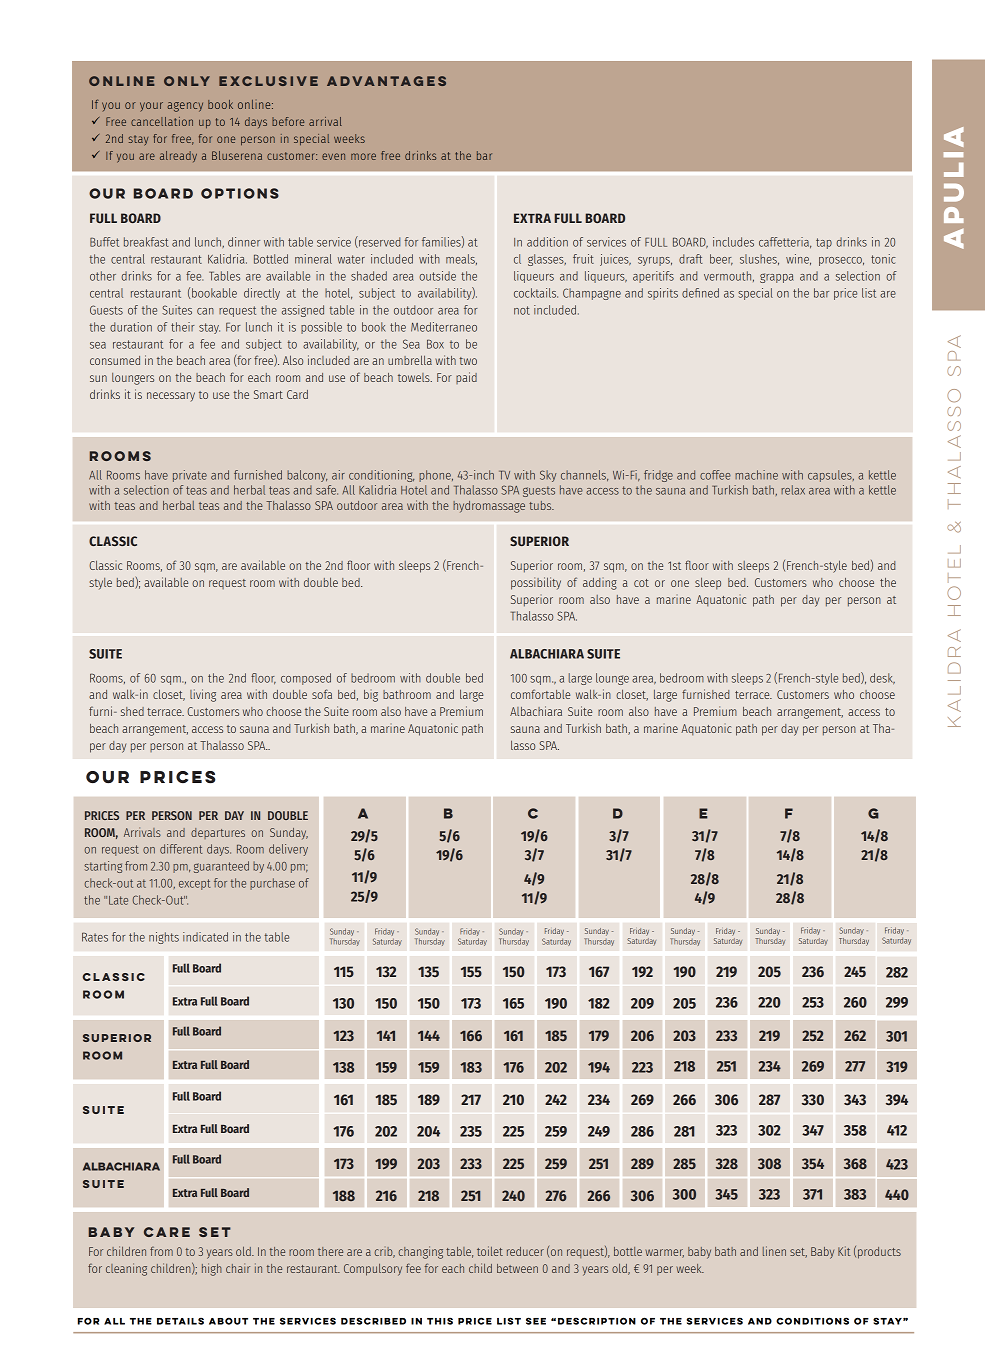 The height and width of the screenshot is (1369, 985). What do you see at coordinates (203, 695) in the screenshot?
I see `living` at bounding box center [203, 695].
